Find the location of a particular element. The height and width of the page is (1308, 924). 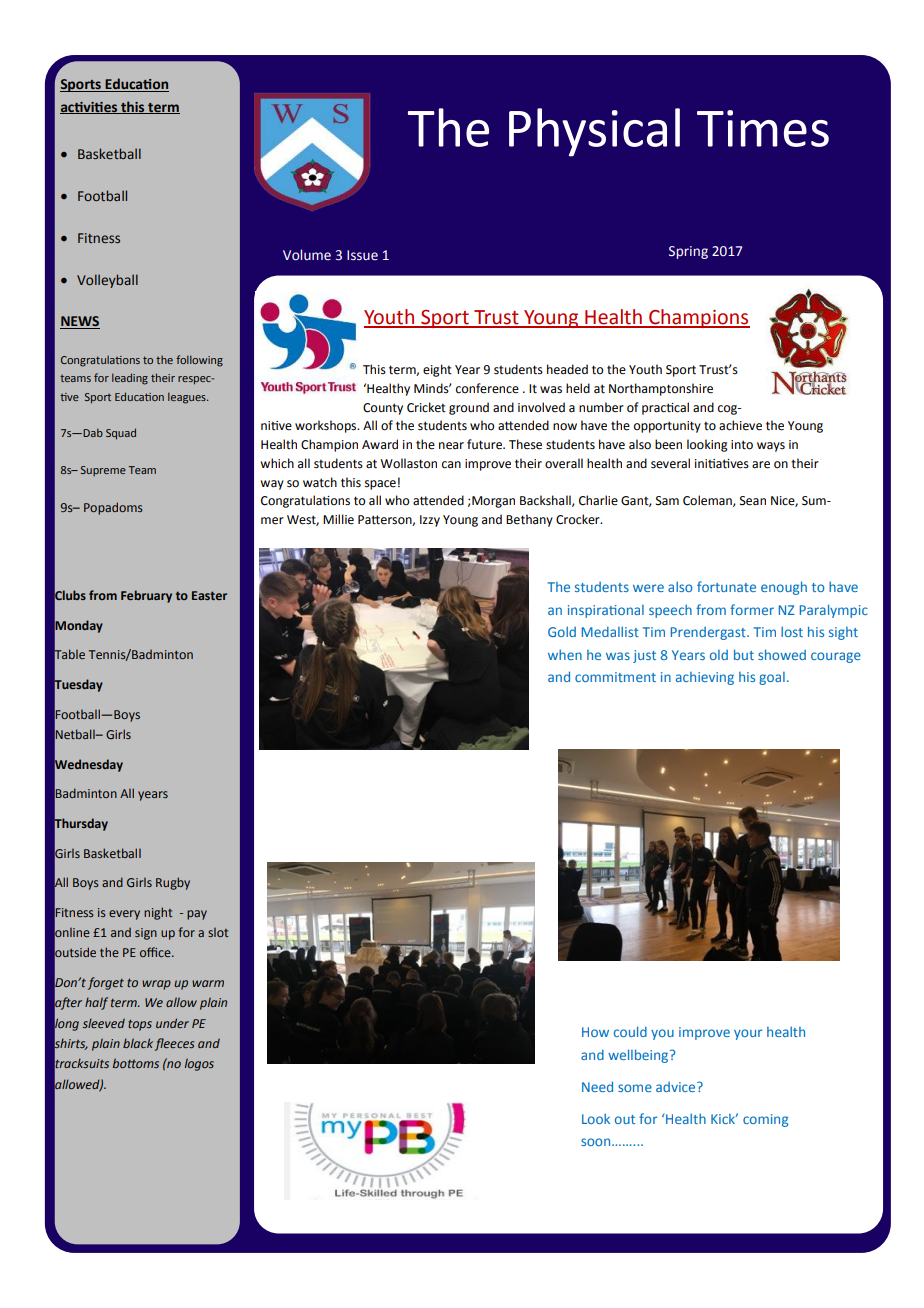

former is located at coordinates (752, 609).
